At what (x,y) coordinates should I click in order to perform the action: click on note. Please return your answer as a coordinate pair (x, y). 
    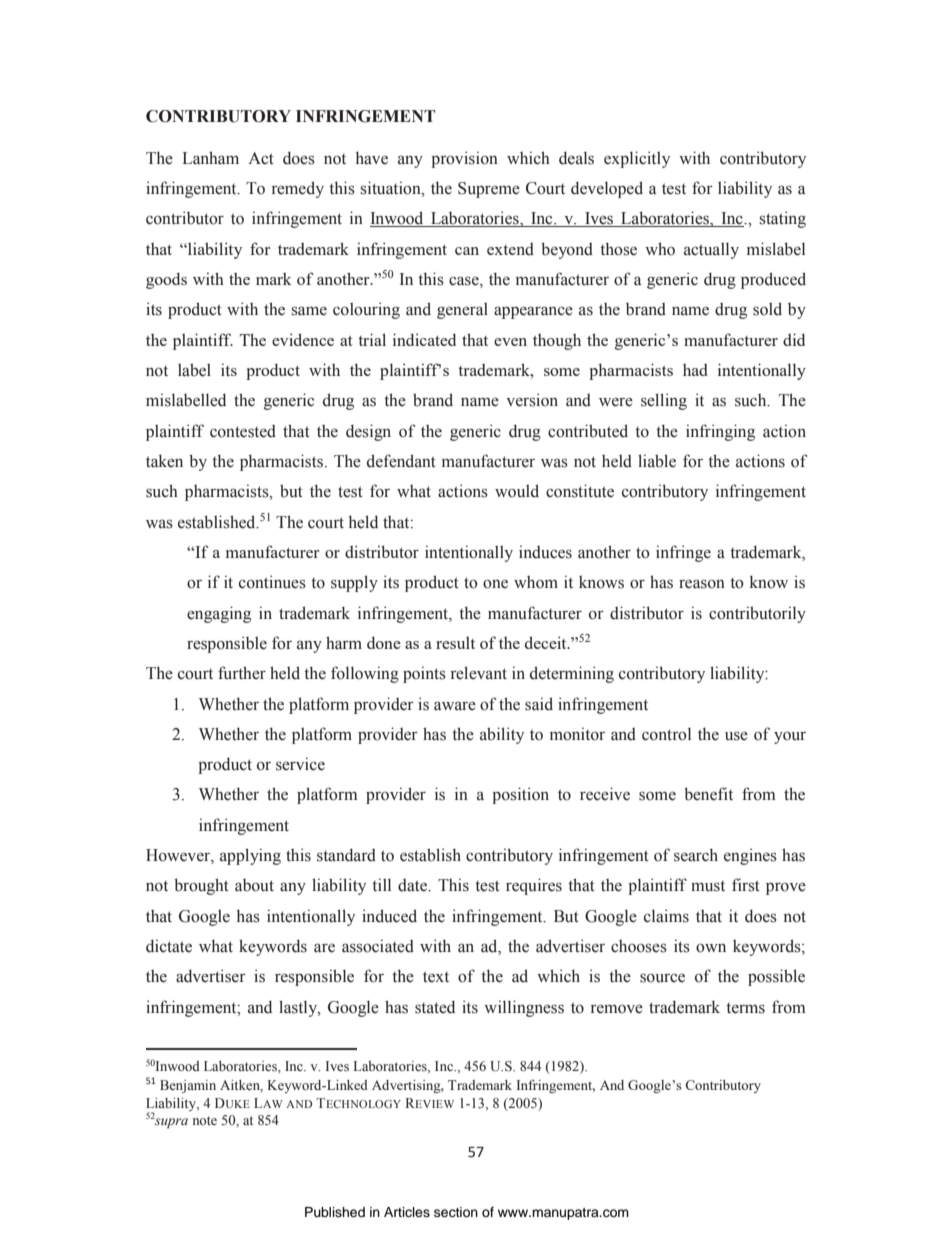
    Looking at the image, I should click on (205, 1120).
